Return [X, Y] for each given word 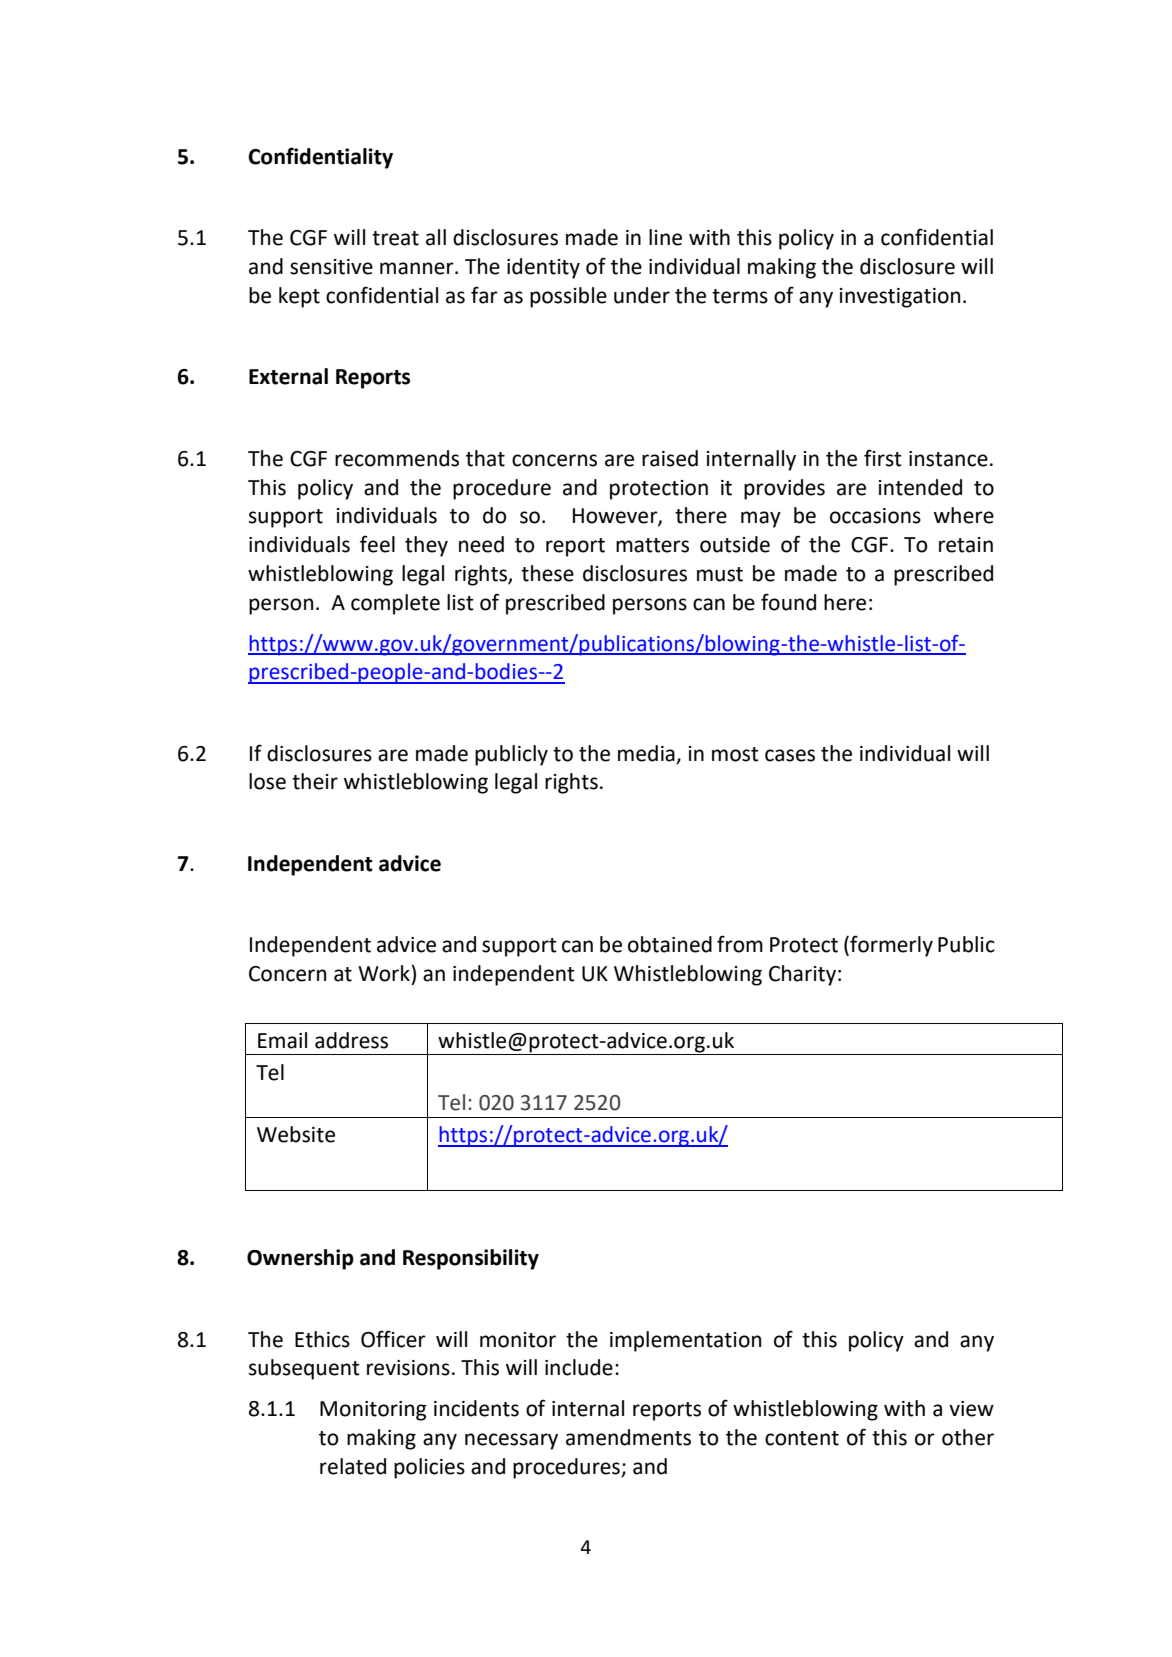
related [353, 1466]
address [351, 1040]
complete [395, 604]
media [646, 753]
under [642, 295]
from [740, 944]
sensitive [331, 267]
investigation [900, 298]
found [788, 602]
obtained [670, 944]
